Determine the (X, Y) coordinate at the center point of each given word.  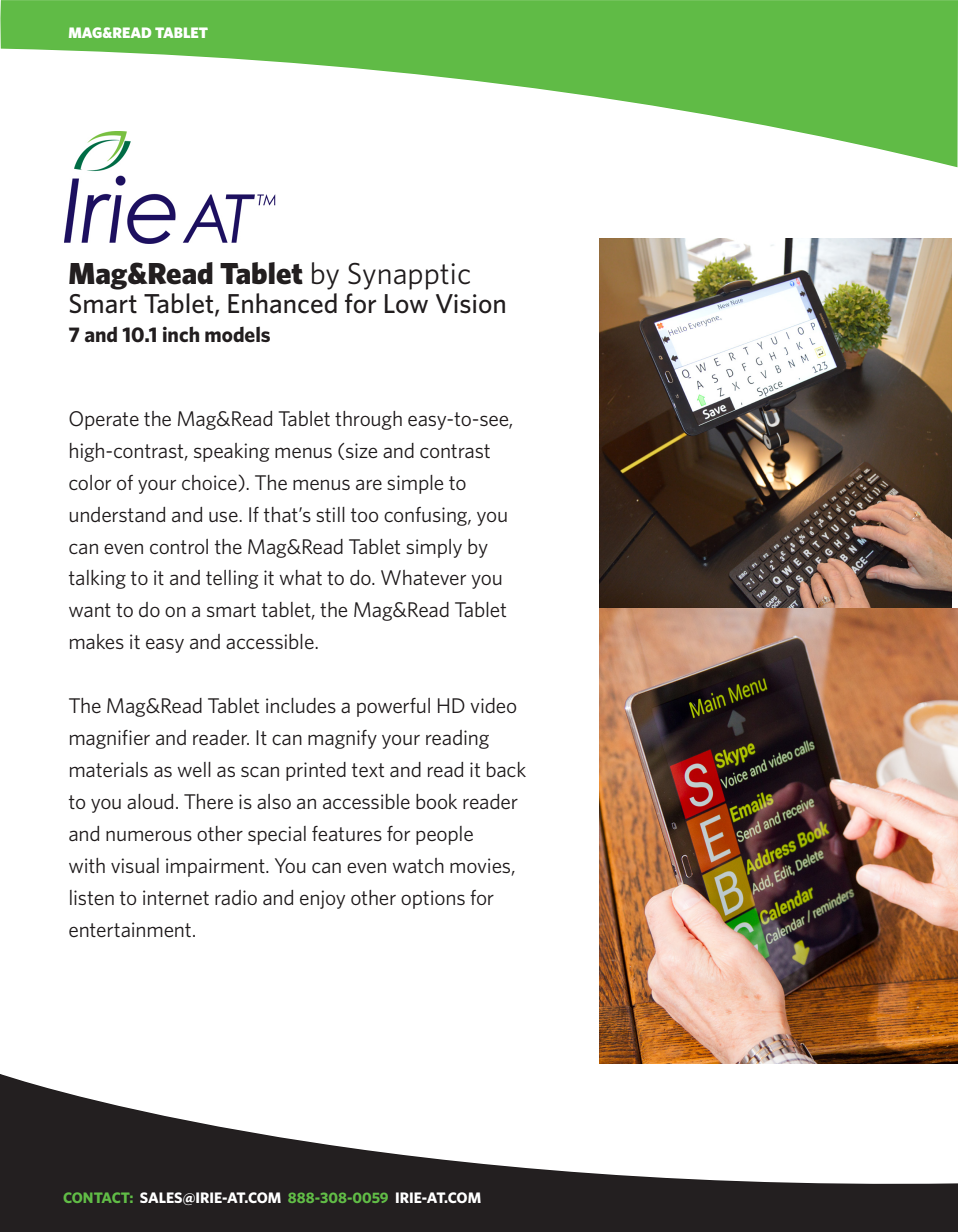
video (493, 705)
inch (181, 334)
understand (117, 514)
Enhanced (282, 303)
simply (434, 548)
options (433, 899)
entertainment (131, 930)
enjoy (322, 899)
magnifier (110, 739)
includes (301, 705)
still (330, 514)
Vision (470, 304)
